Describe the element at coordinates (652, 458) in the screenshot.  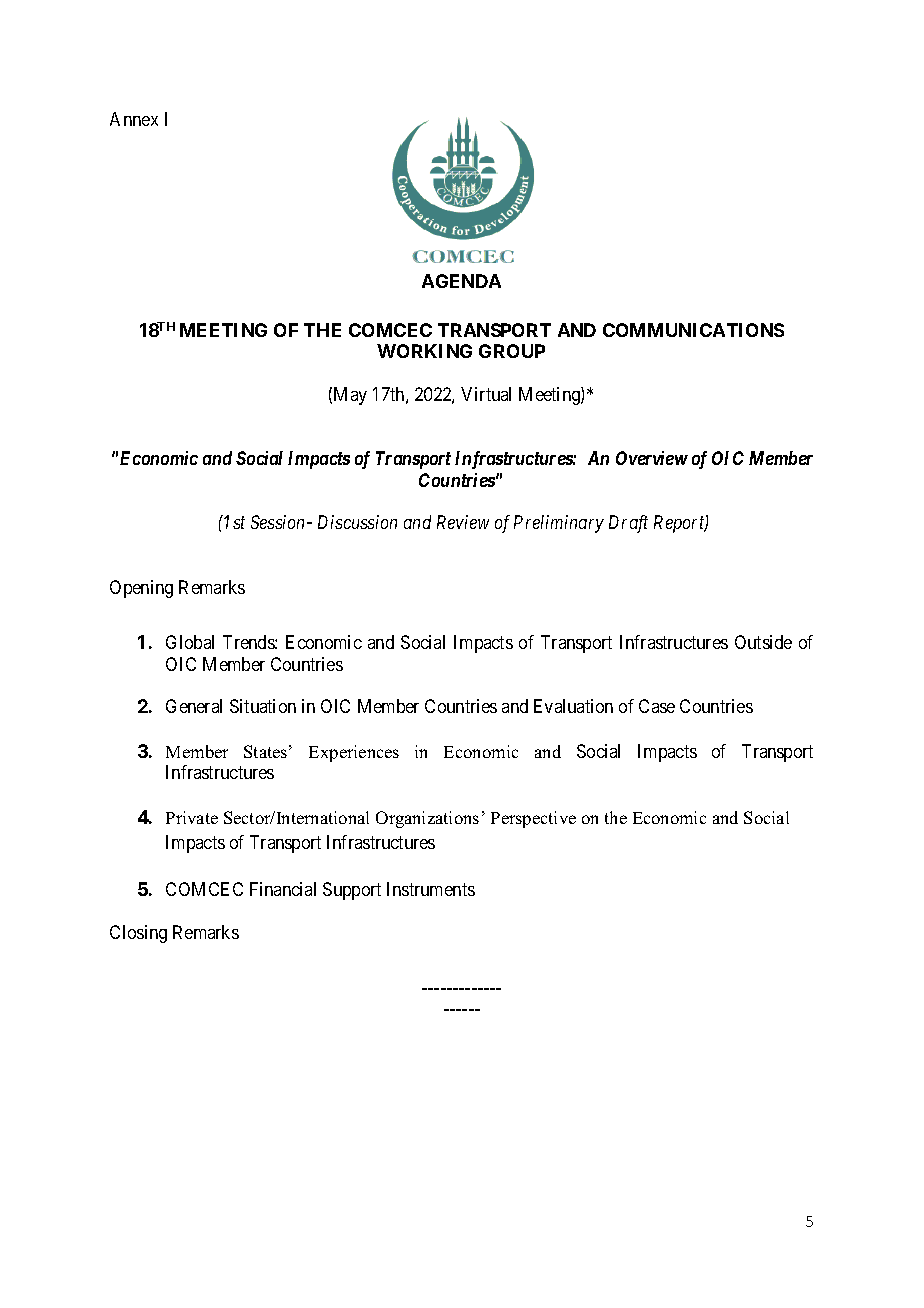
I see `Overview` at that location.
